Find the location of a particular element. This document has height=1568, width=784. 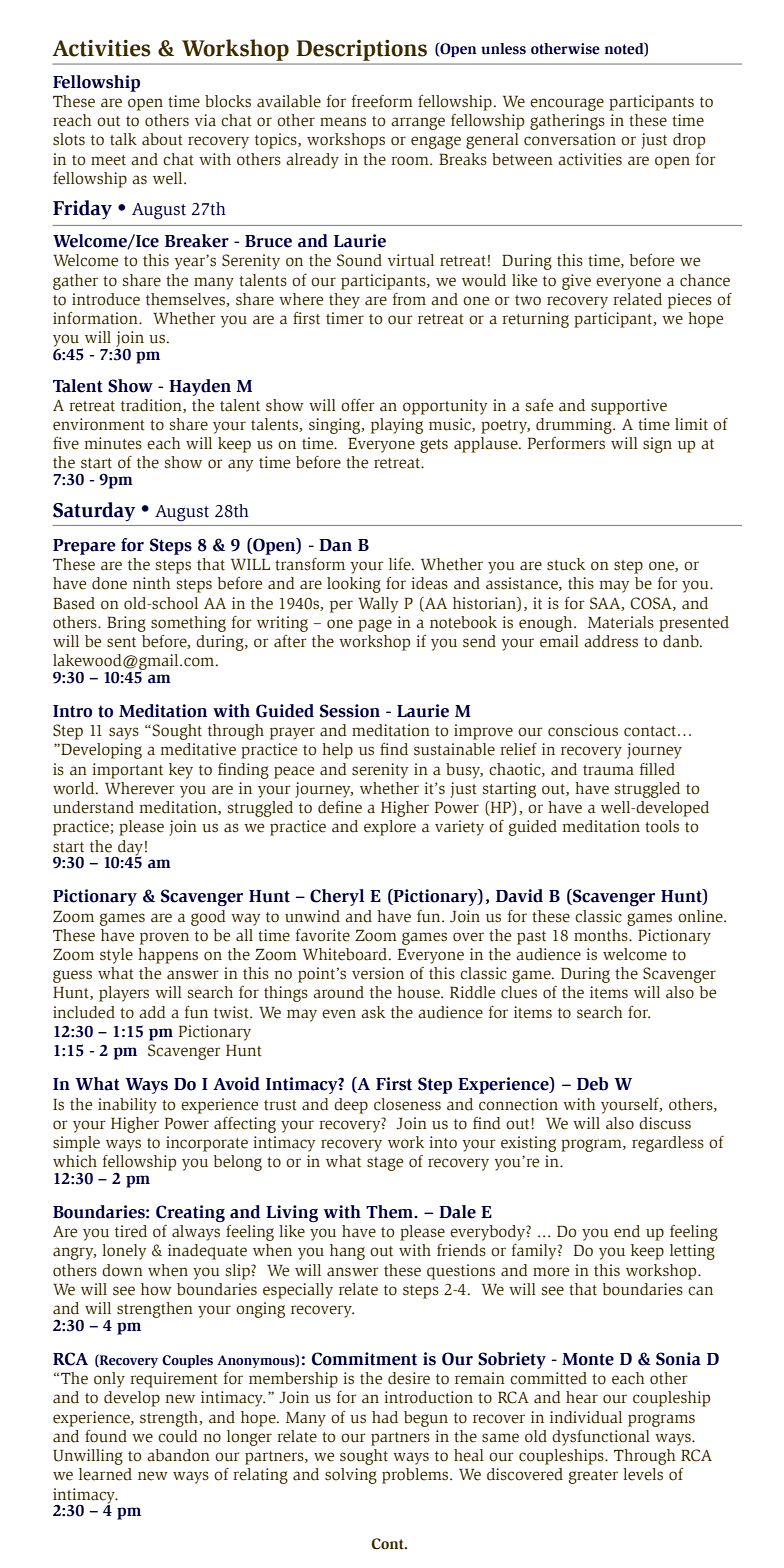

COSA is located at coordinates (652, 604).
